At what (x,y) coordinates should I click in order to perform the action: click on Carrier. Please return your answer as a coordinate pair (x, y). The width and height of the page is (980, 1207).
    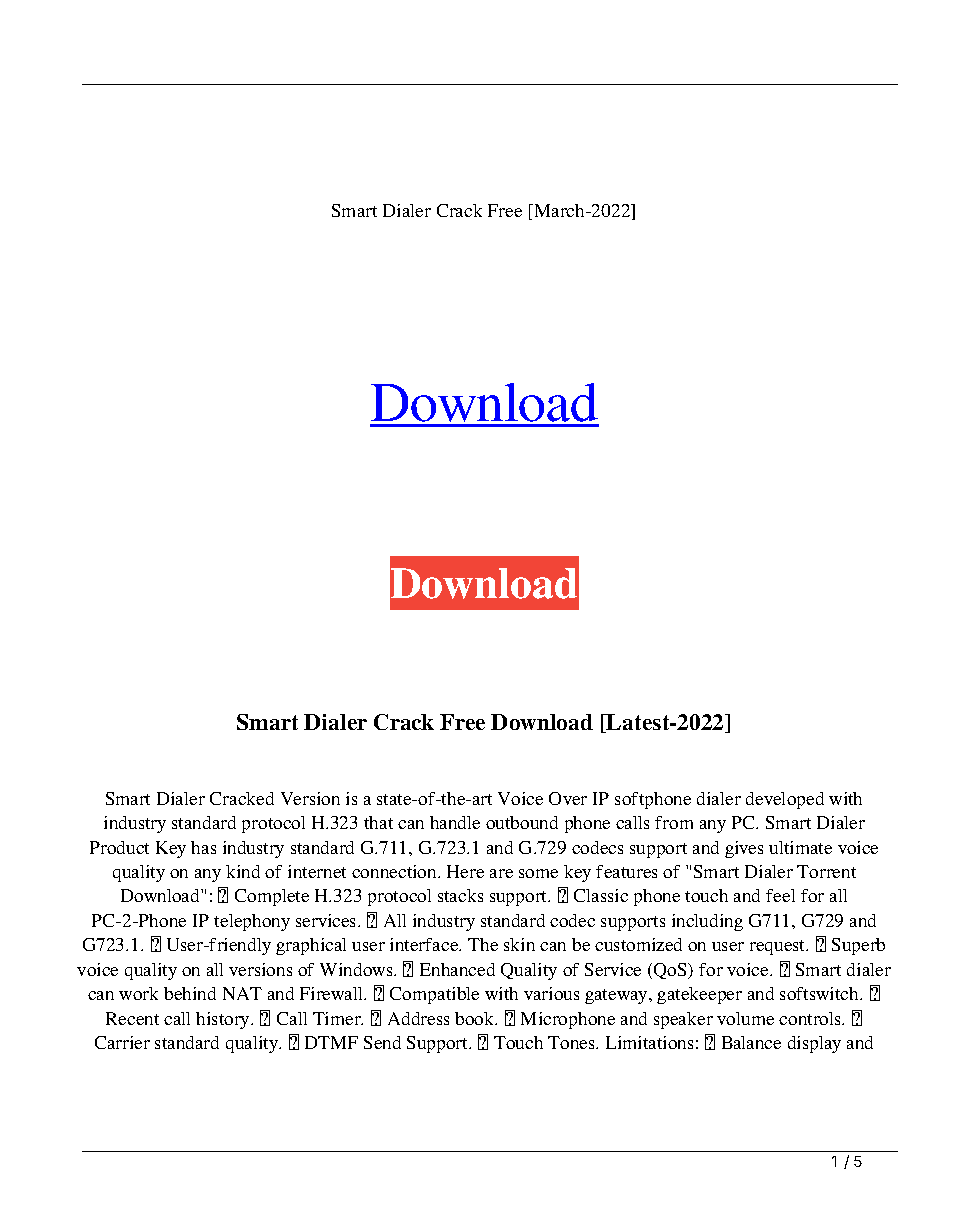
    Looking at the image, I should click on (122, 1042).
